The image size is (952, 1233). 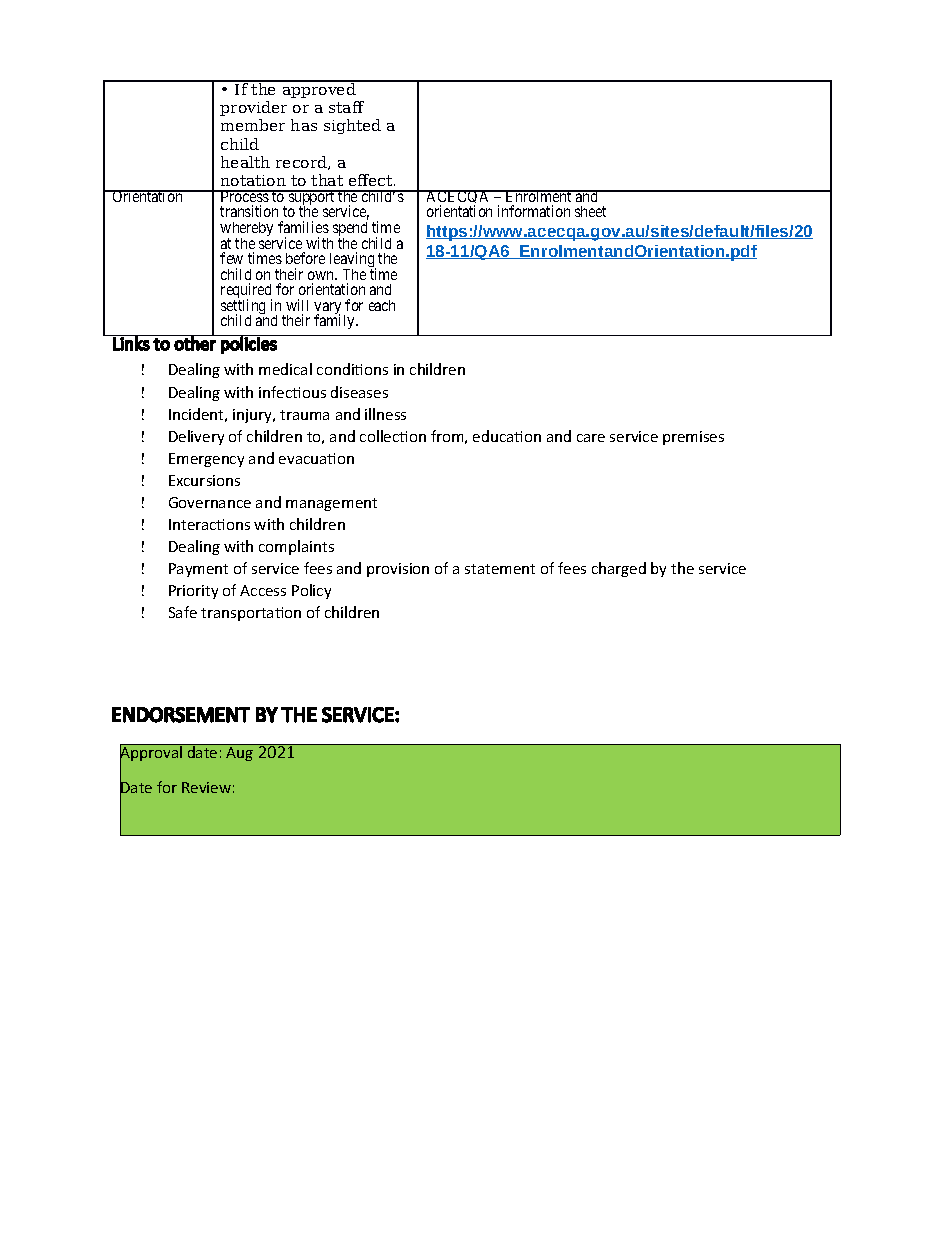 I want to click on member, so click(x=253, y=125).
